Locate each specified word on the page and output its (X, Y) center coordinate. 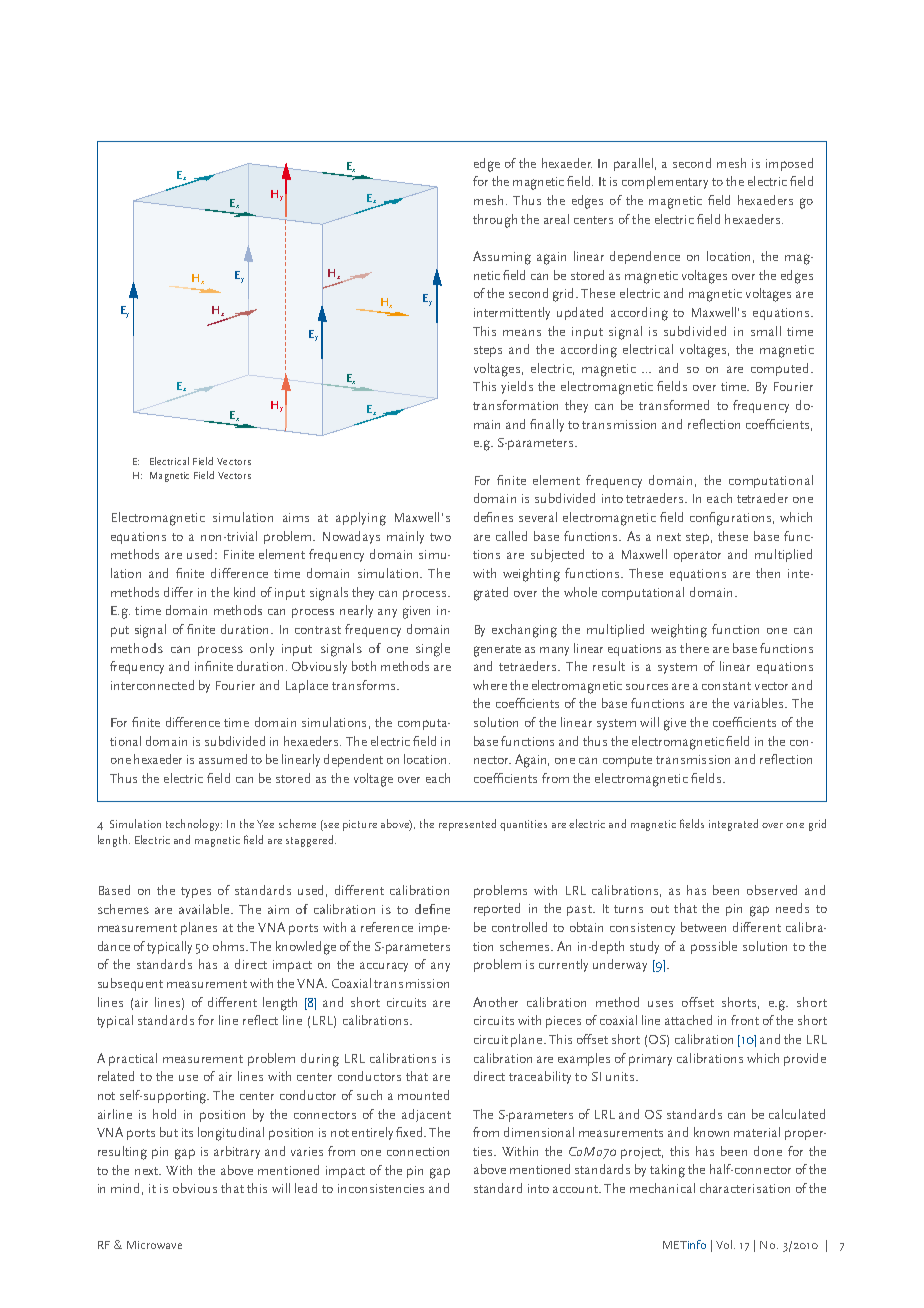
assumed (223, 759)
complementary (665, 182)
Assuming (502, 258)
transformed (674, 405)
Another (495, 1002)
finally (547, 425)
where (490, 685)
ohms (230, 946)
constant (726, 686)
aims (296, 517)
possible (714, 947)
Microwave (154, 1245)
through (495, 221)
